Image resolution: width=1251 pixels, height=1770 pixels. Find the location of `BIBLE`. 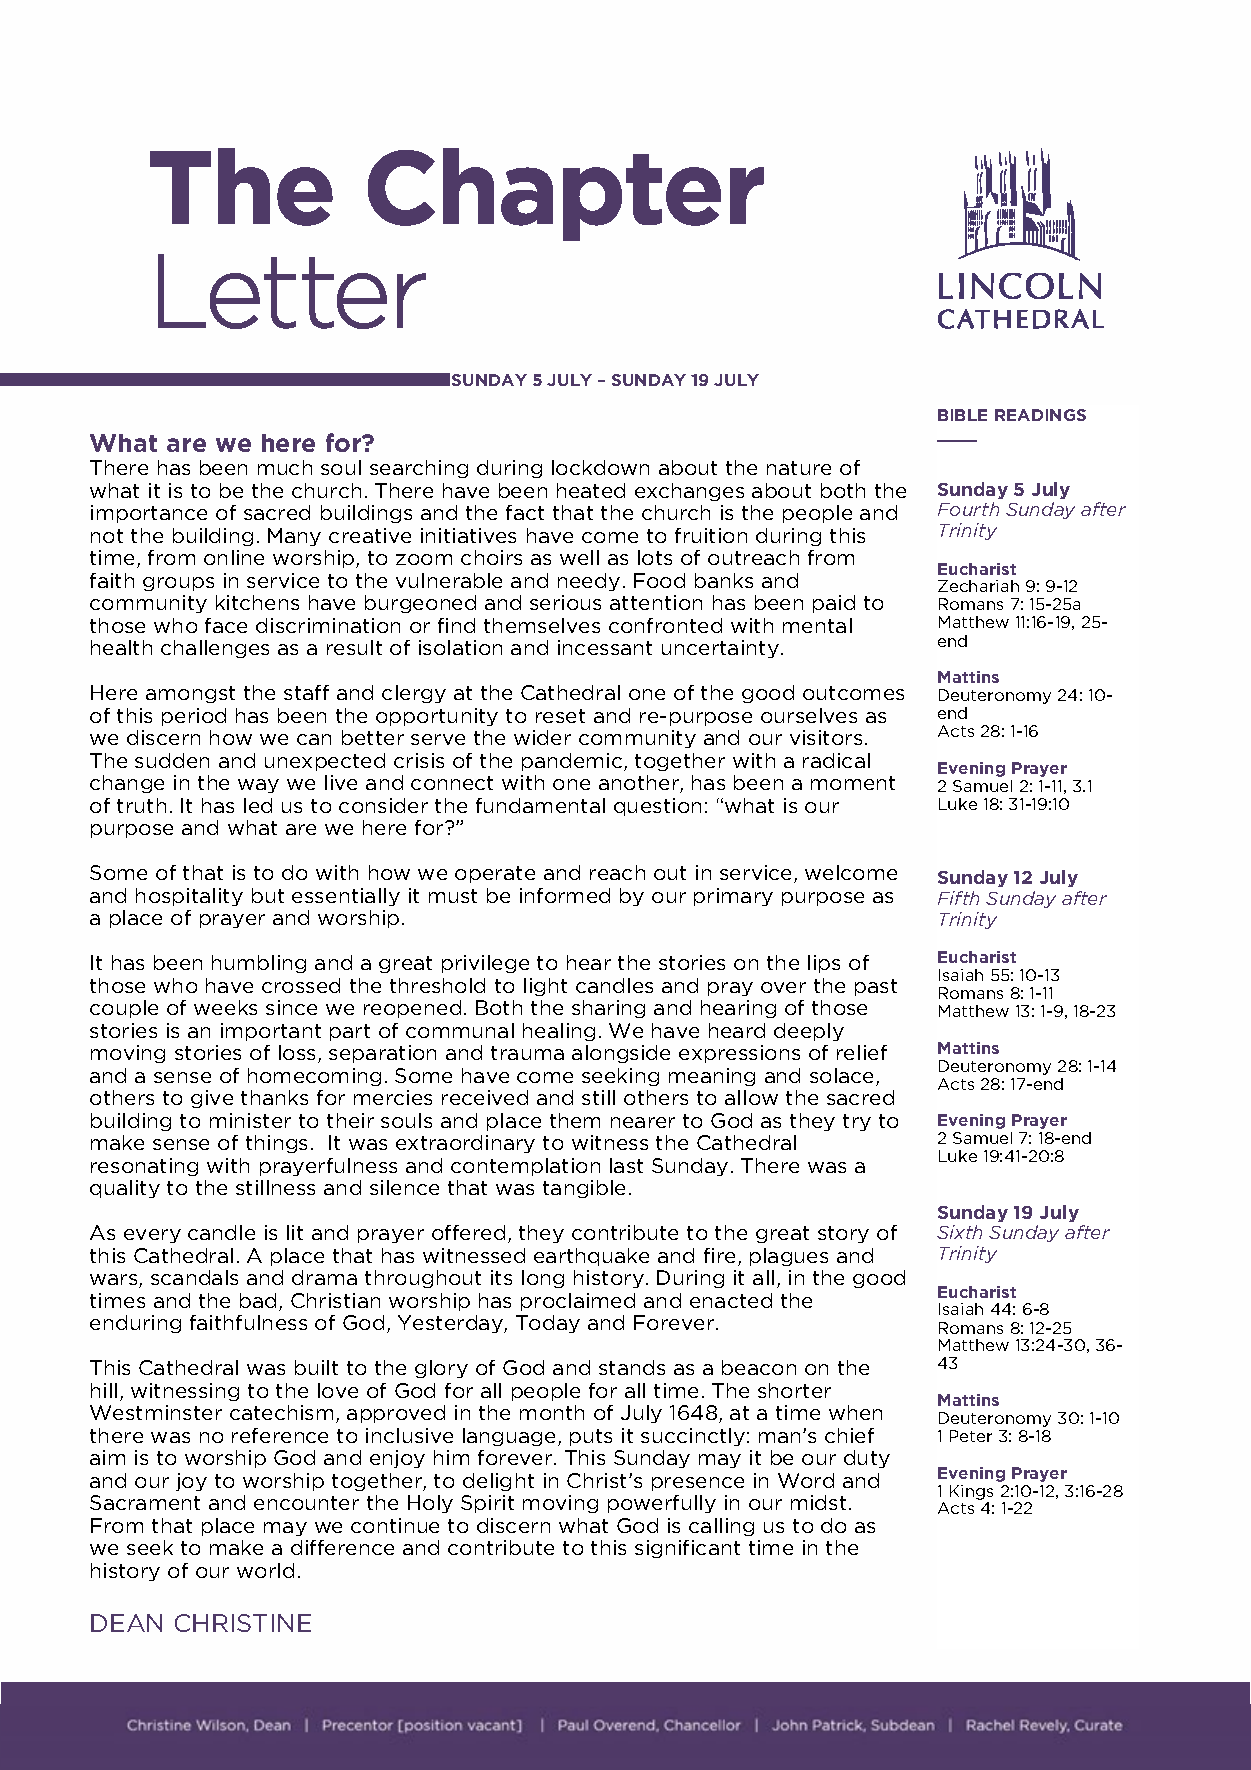

BIBLE is located at coordinates (962, 415).
